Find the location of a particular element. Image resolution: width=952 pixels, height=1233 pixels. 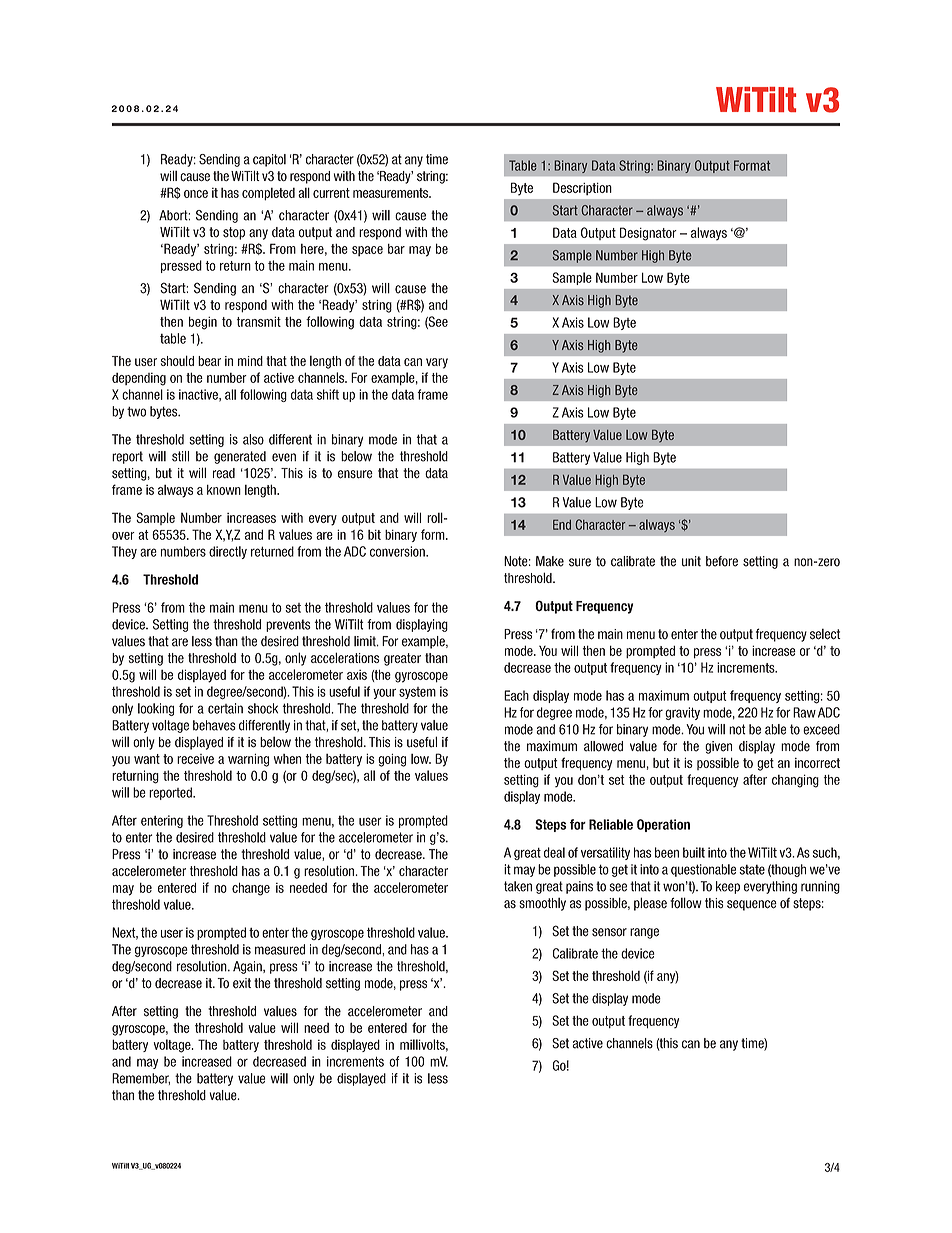

once is located at coordinates (196, 194).
